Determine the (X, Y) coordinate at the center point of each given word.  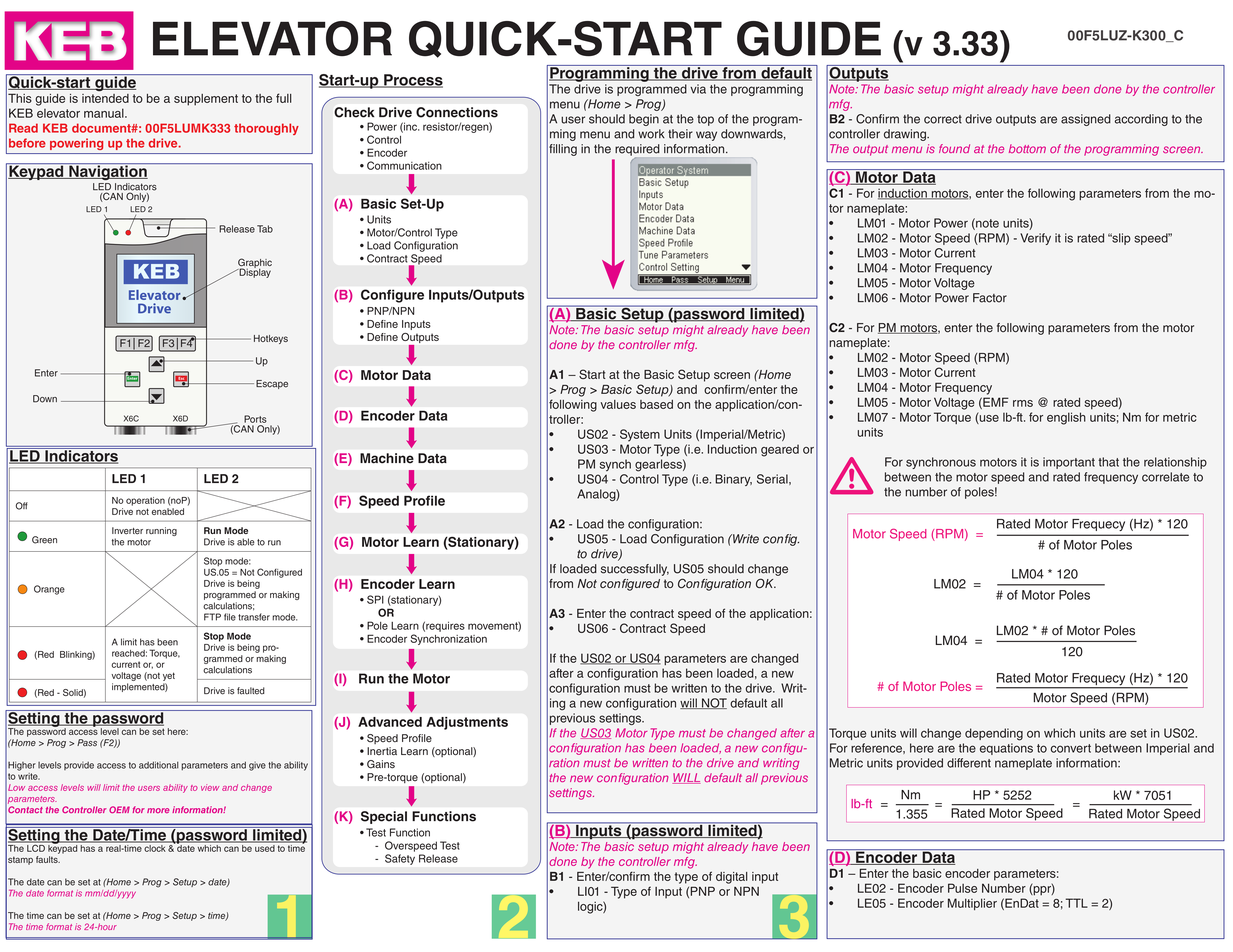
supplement (206, 100)
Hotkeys (271, 339)
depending (994, 734)
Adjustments (467, 723)
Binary (733, 480)
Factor (990, 298)
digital (732, 878)
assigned (1086, 120)
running (161, 531)
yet (169, 676)
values (618, 404)
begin (644, 120)
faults (48, 859)
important (1069, 463)
